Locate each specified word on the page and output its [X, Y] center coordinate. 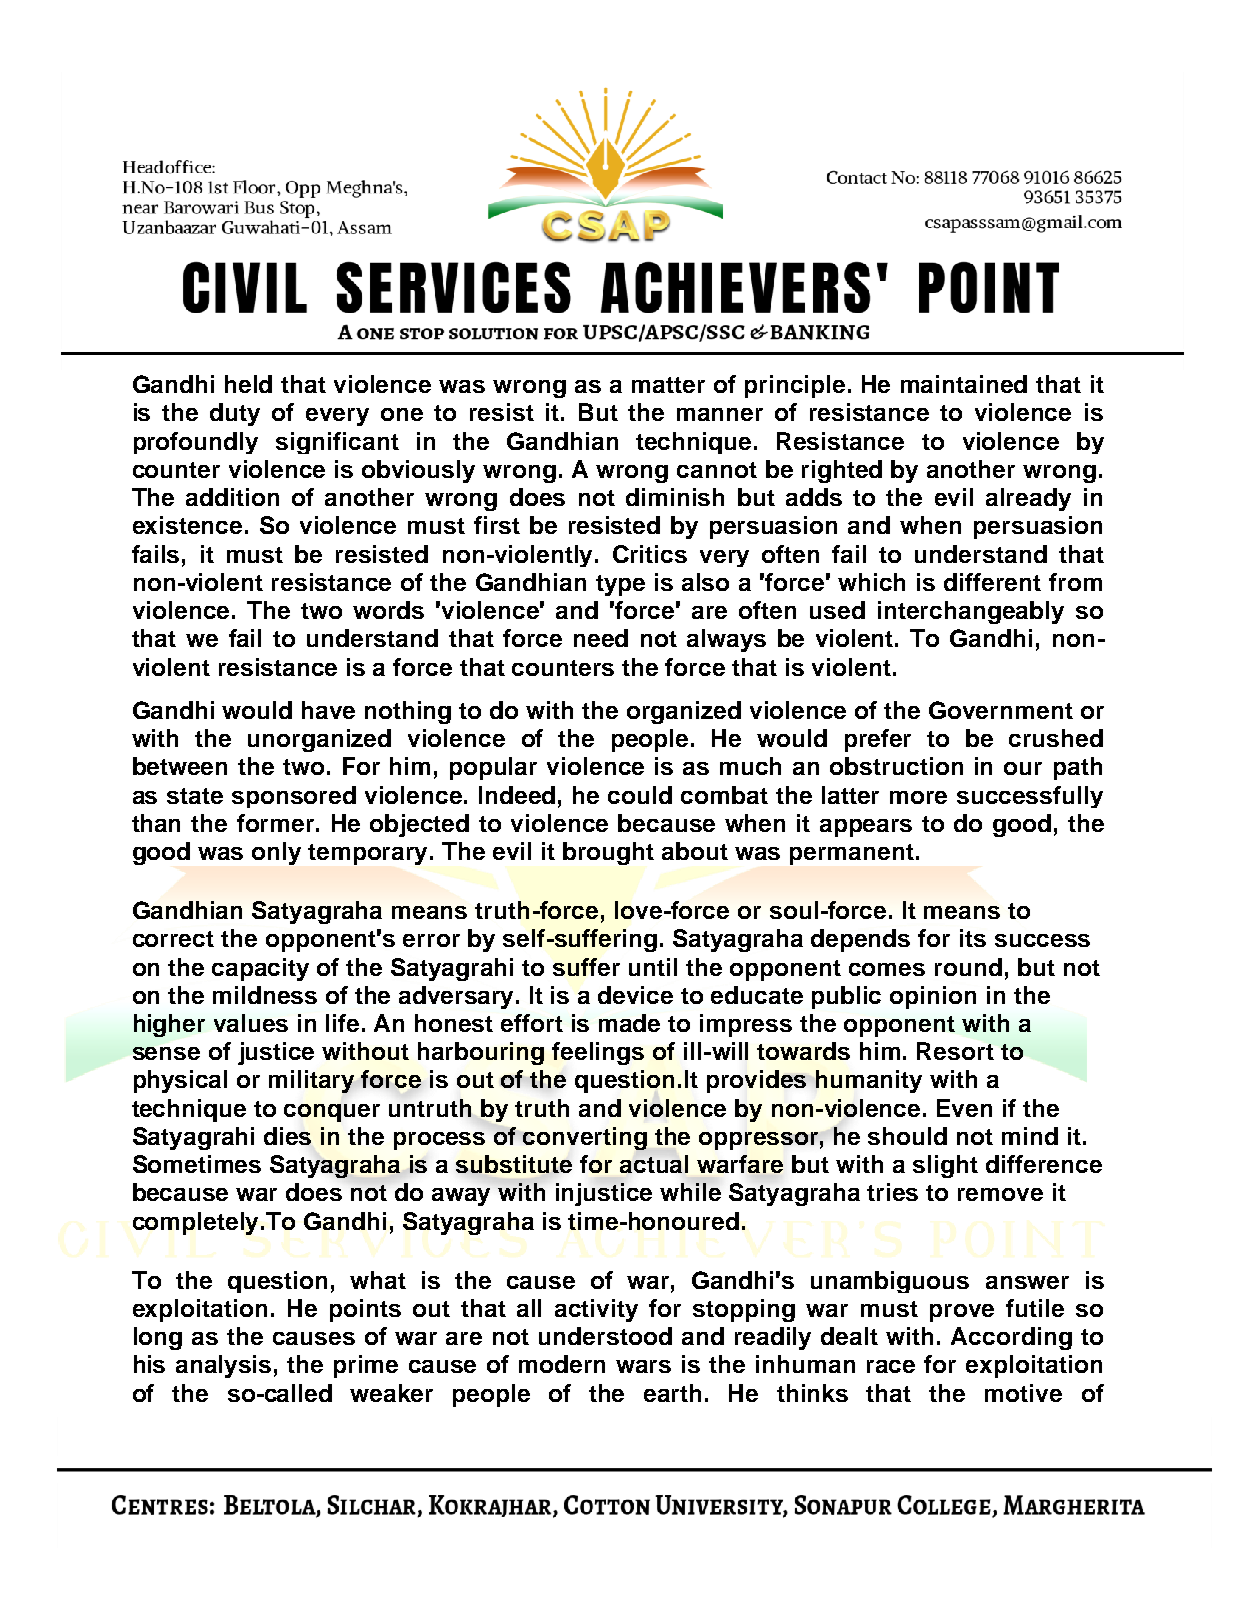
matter [668, 385]
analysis [223, 1366]
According [1011, 1338]
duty [235, 414]
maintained [964, 384]
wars [643, 1366]
